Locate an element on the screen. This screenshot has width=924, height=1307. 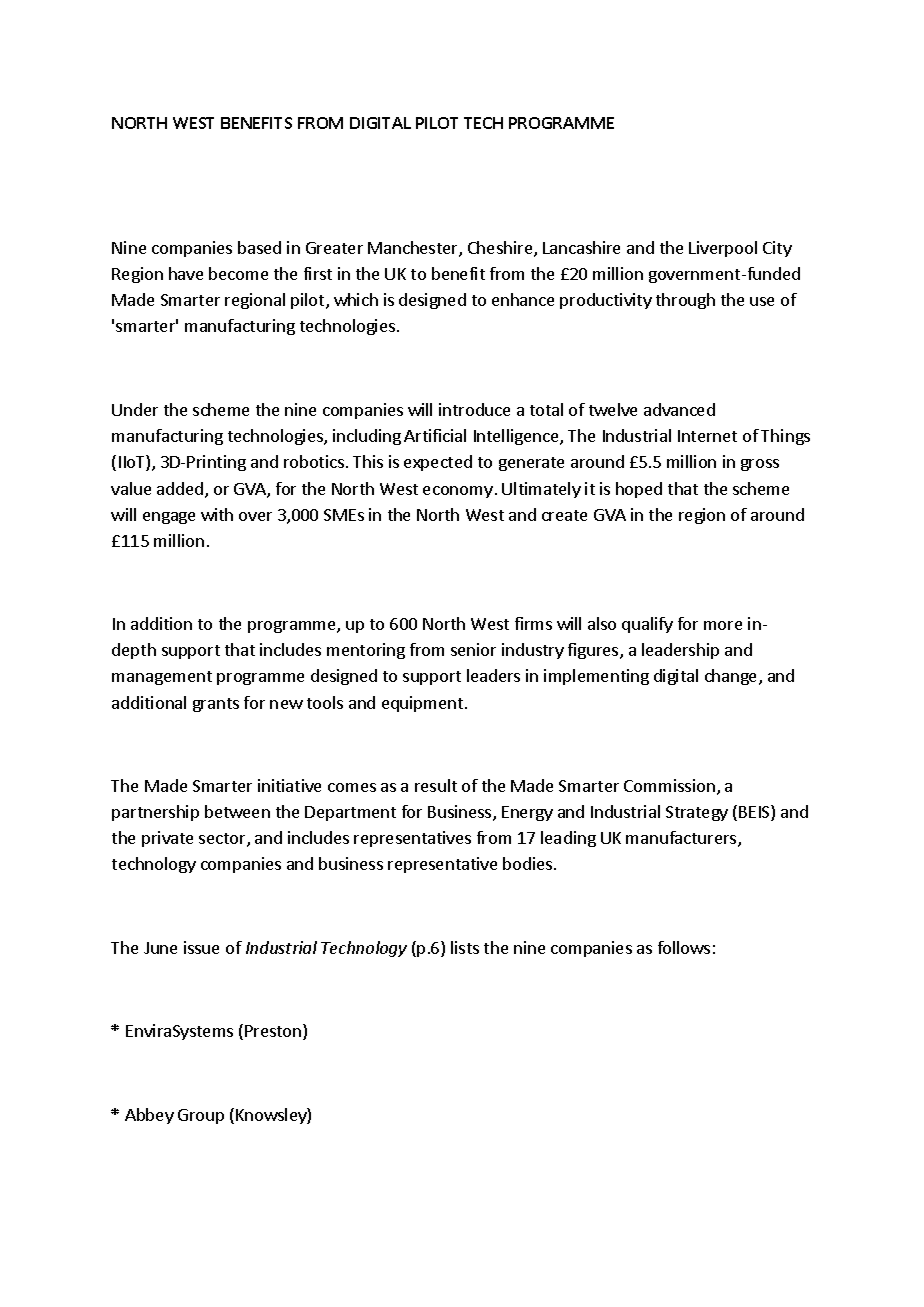
follows is located at coordinates (684, 947).
